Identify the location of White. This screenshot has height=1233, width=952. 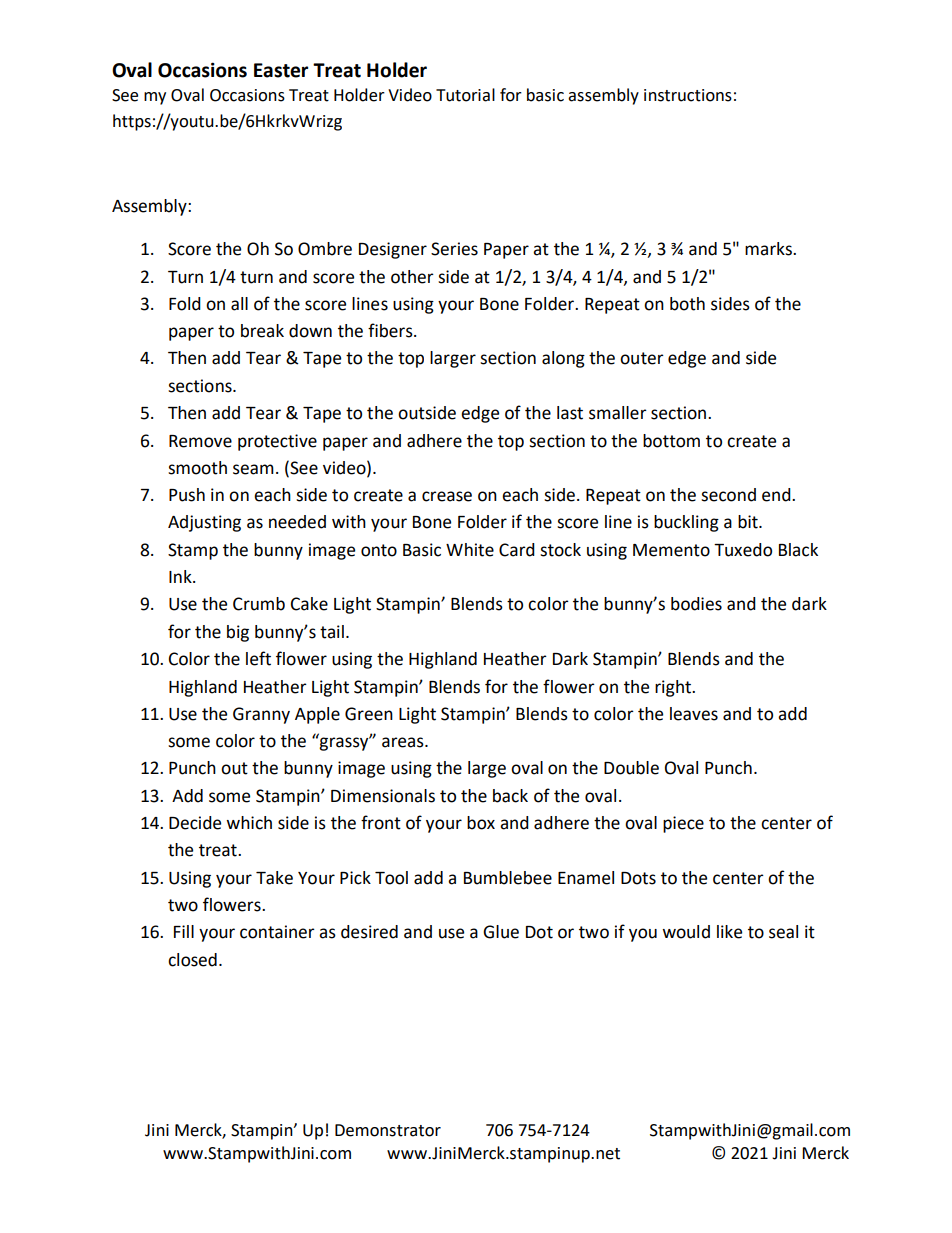
(470, 550).
